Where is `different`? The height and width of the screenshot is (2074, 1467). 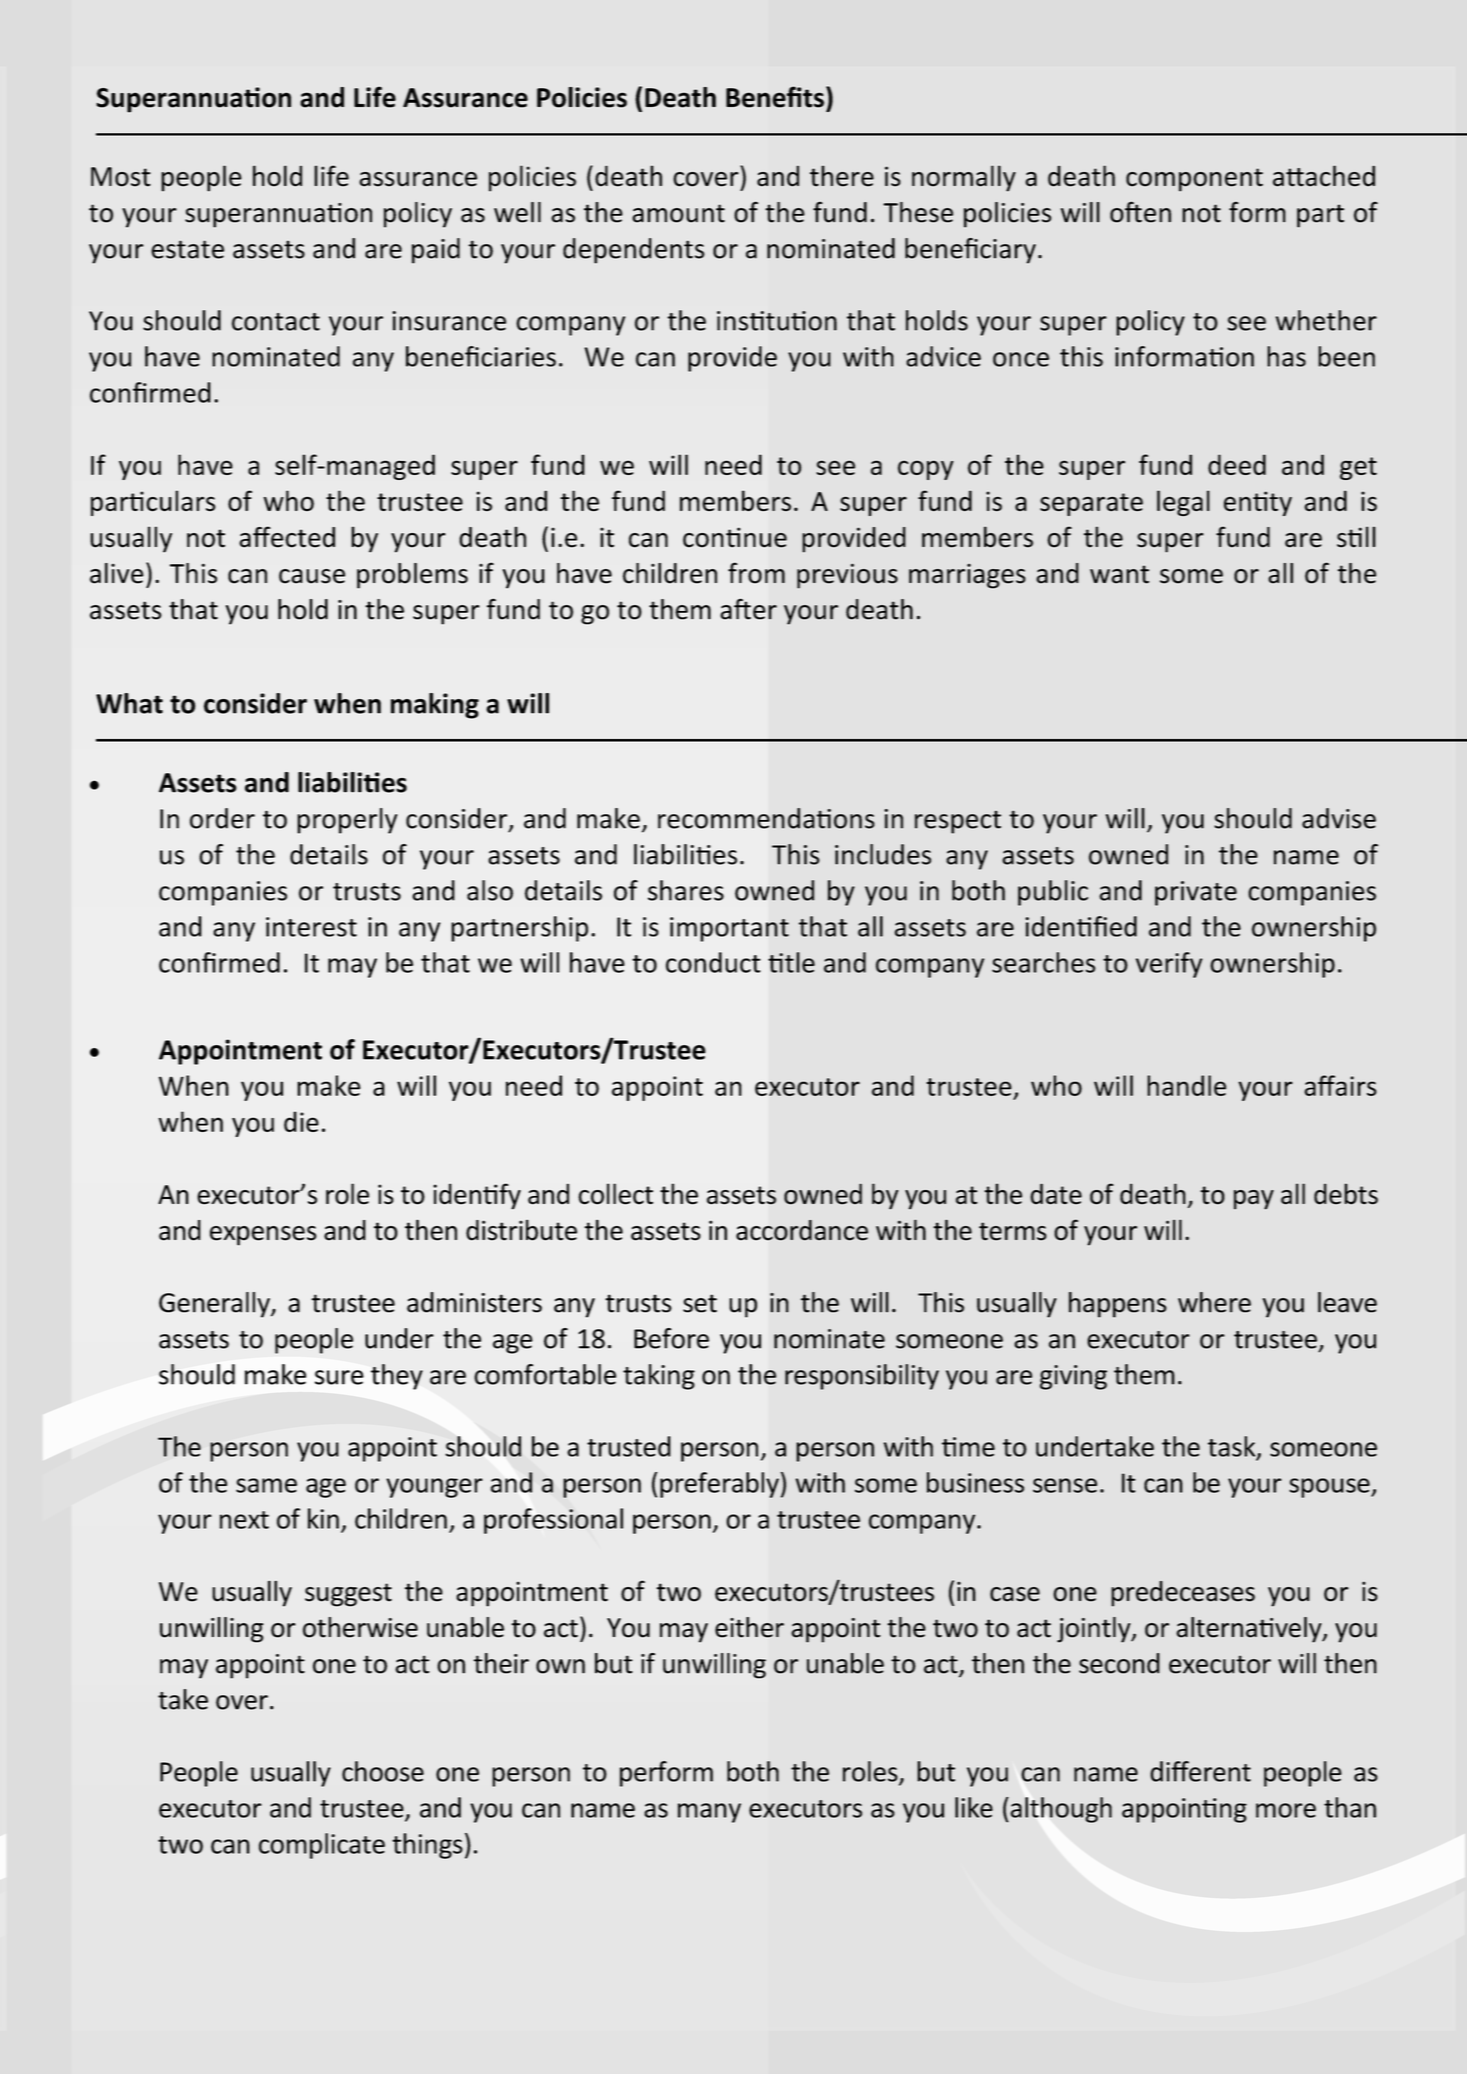 different is located at coordinates (1200, 1771).
